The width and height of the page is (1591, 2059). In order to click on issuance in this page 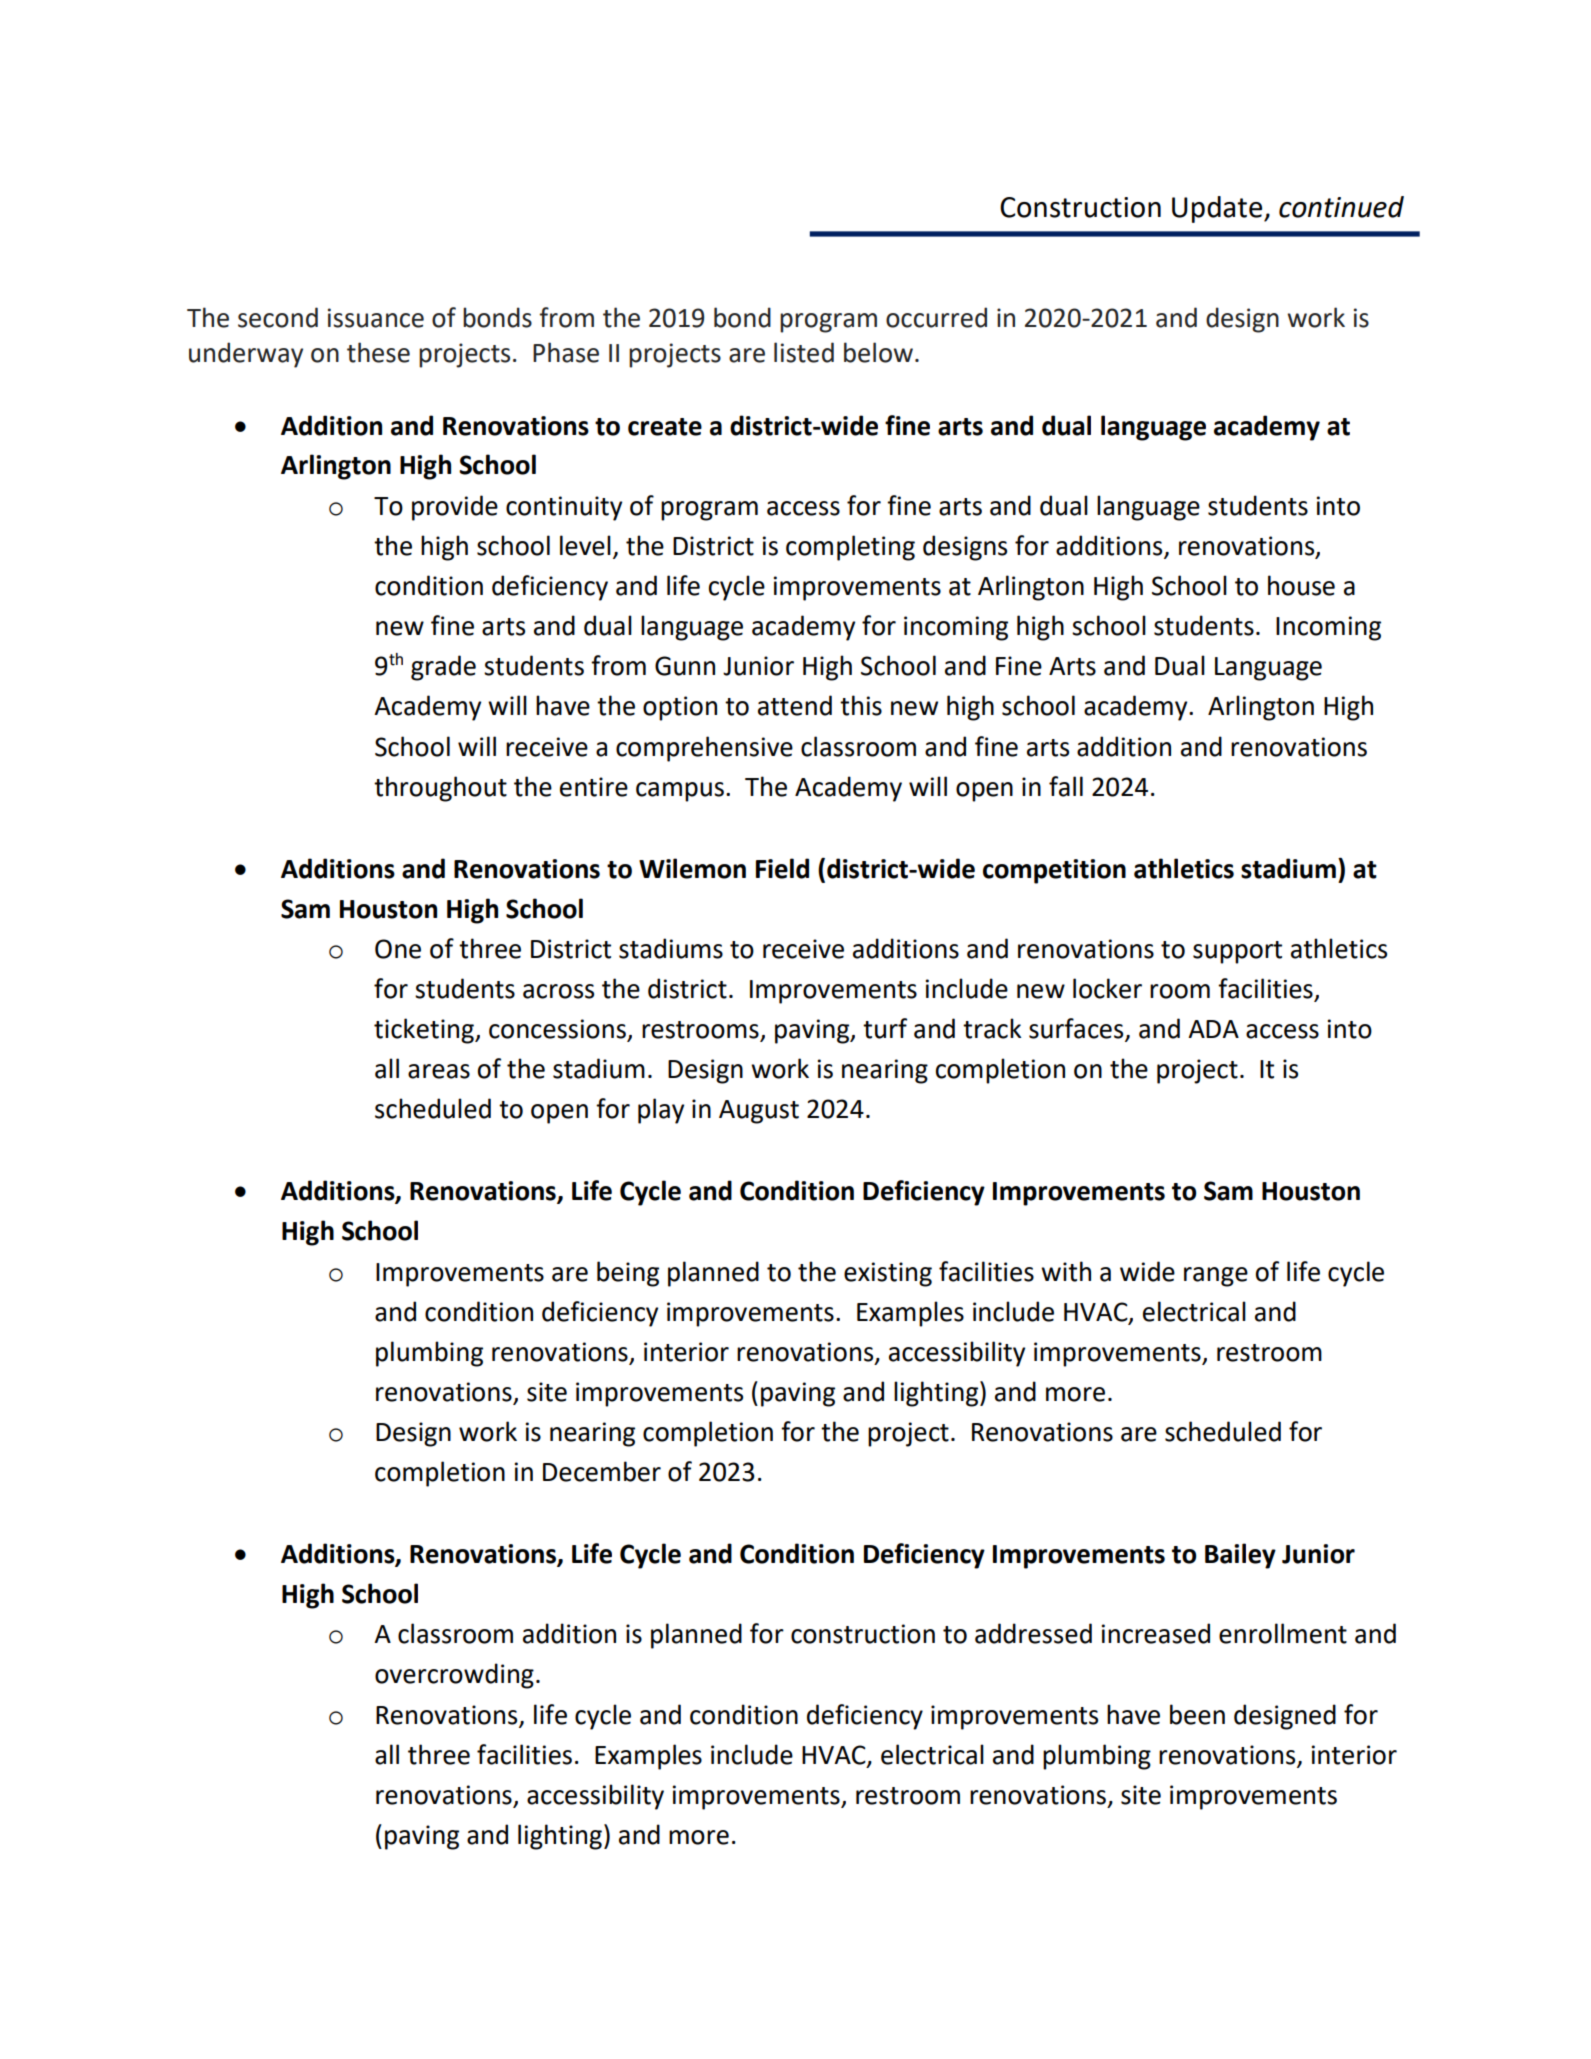, I will do `click(376, 318)`.
